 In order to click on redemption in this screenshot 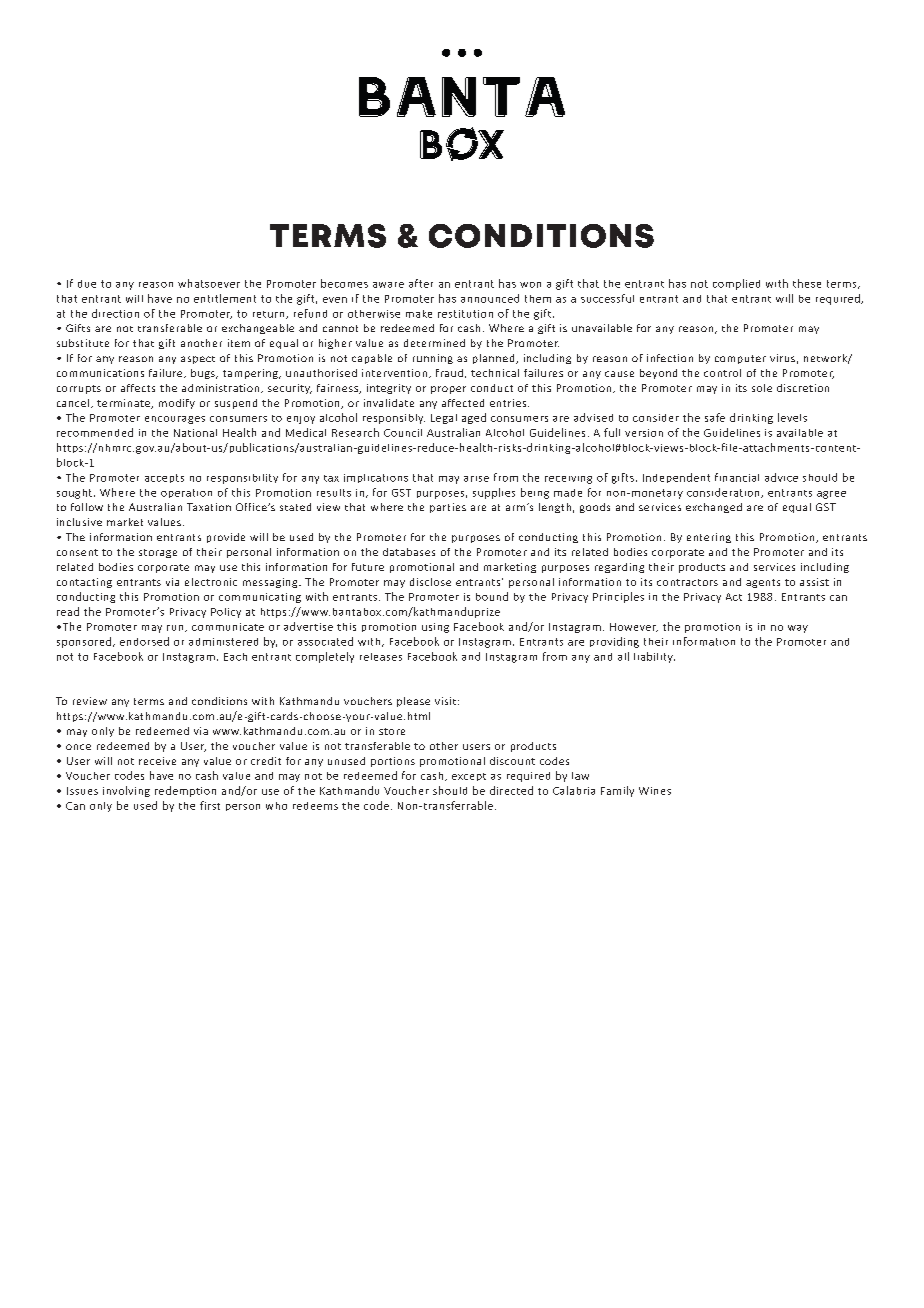, I will do `click(185, 791)`.
